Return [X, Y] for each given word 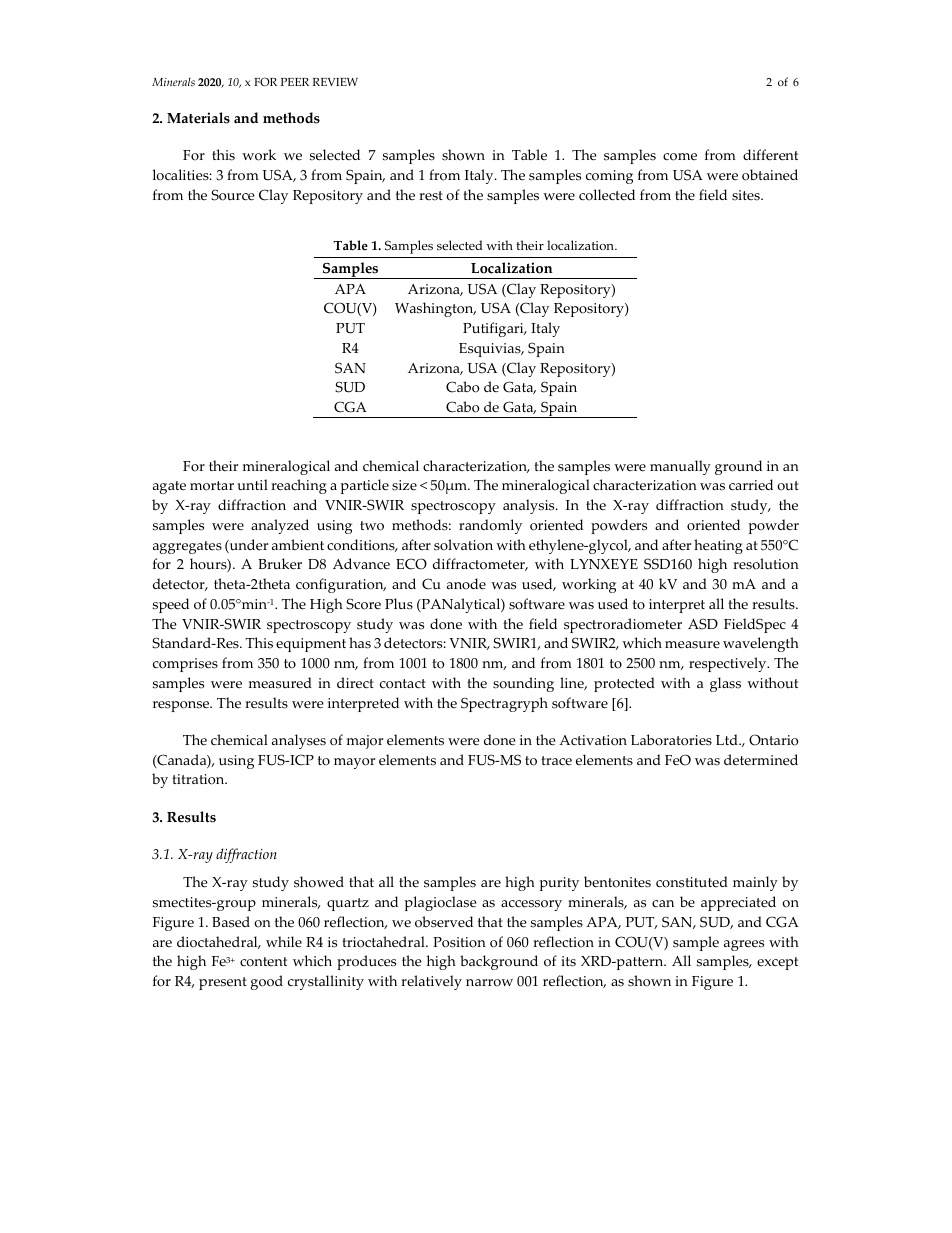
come [680, 157]
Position [459, 942]
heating [718, 546]
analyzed [280, 526]
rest [431, 196]
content [263, 962]
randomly [490, 526]
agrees [744, 945]
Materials [198, 118]
